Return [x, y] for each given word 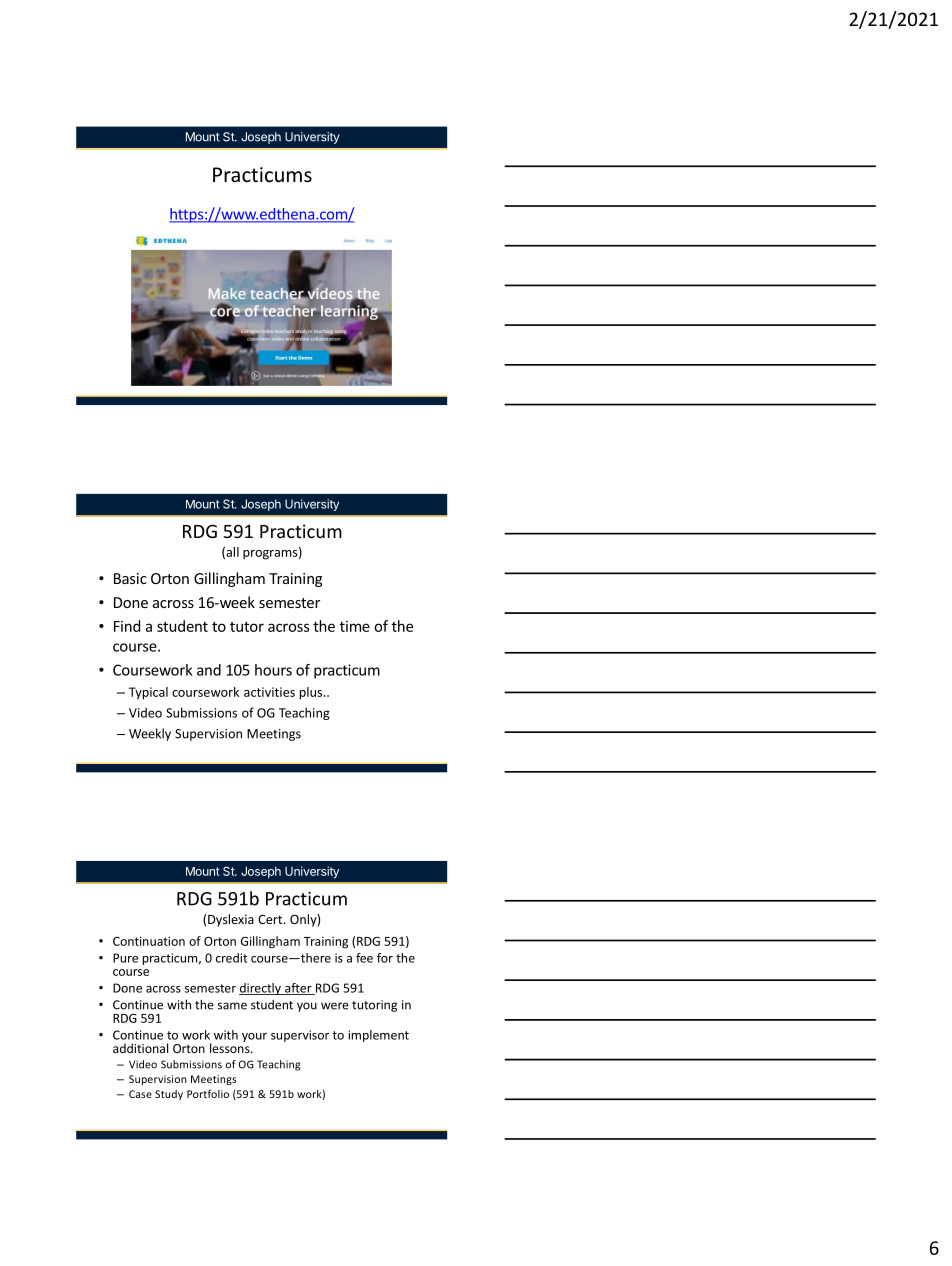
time [355, 626]
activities [269, 692]
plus [312, 693]
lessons [231, 1047]
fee [364, 958]
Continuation [149, 941]
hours [273, 670]
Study [169, 1095]
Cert [271, 919]
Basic [130, 578]
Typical [148, 693]
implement [378, 1036]
